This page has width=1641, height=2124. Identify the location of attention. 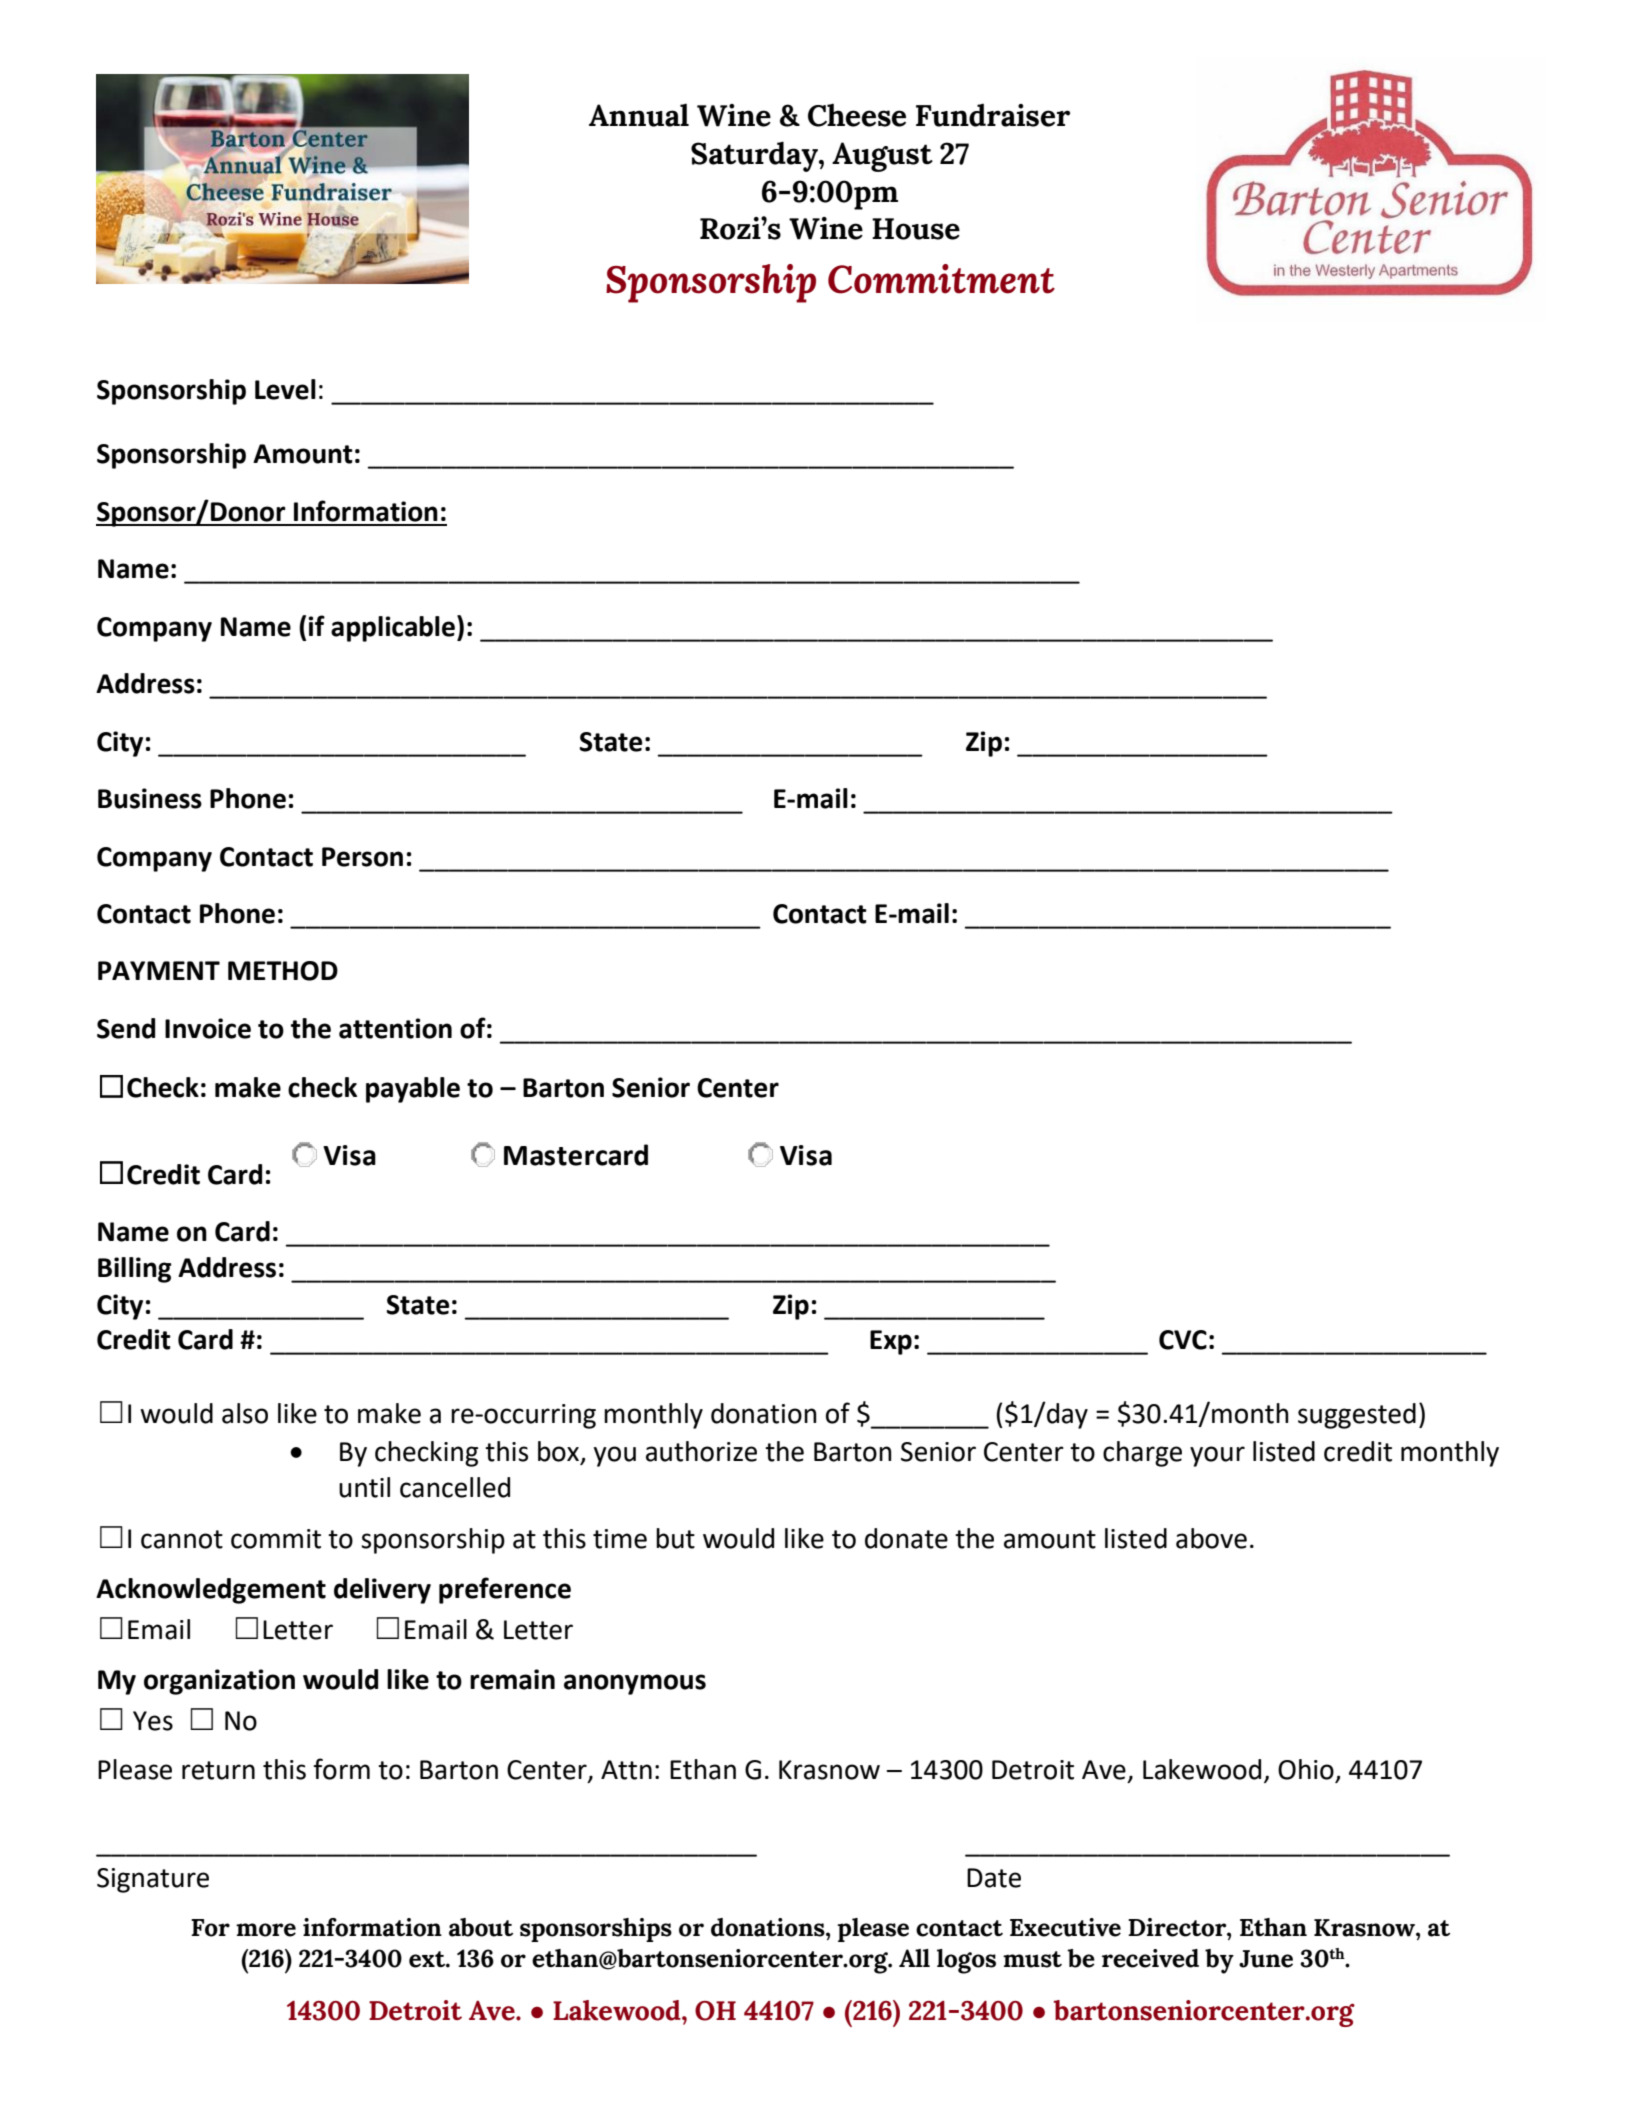
(395, 1028).
